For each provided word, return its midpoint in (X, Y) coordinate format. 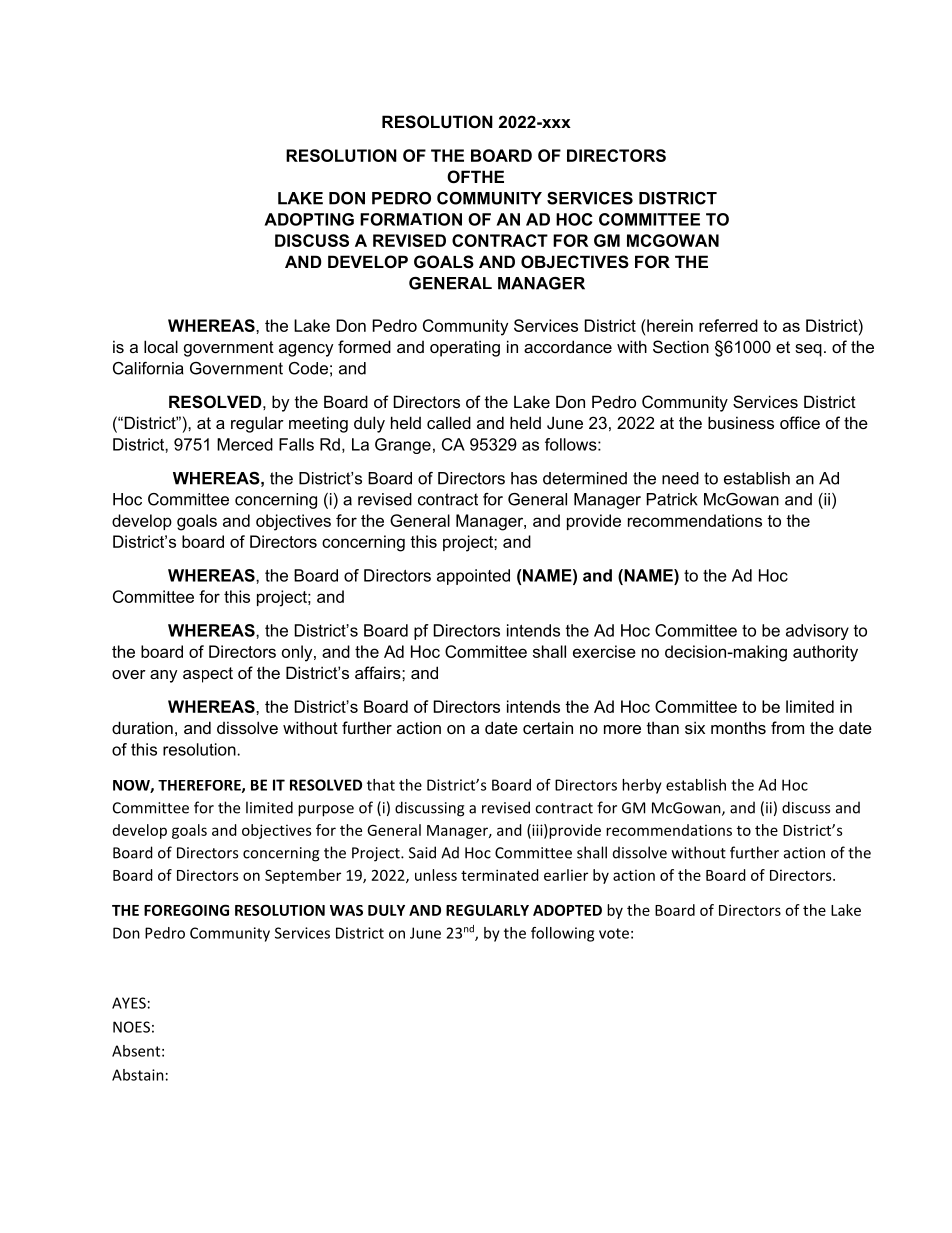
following (562, 934)
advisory (817, 632)
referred (728, 325)
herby (642, 786)
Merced (245, 444)
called (449, 422)
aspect (208, 675)
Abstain (138, 1075)
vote (614, 933)
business (741, 422)
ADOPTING (309, 219)
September (303, 876)
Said (422, 852)
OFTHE (475, 176)
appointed (473, 577)
